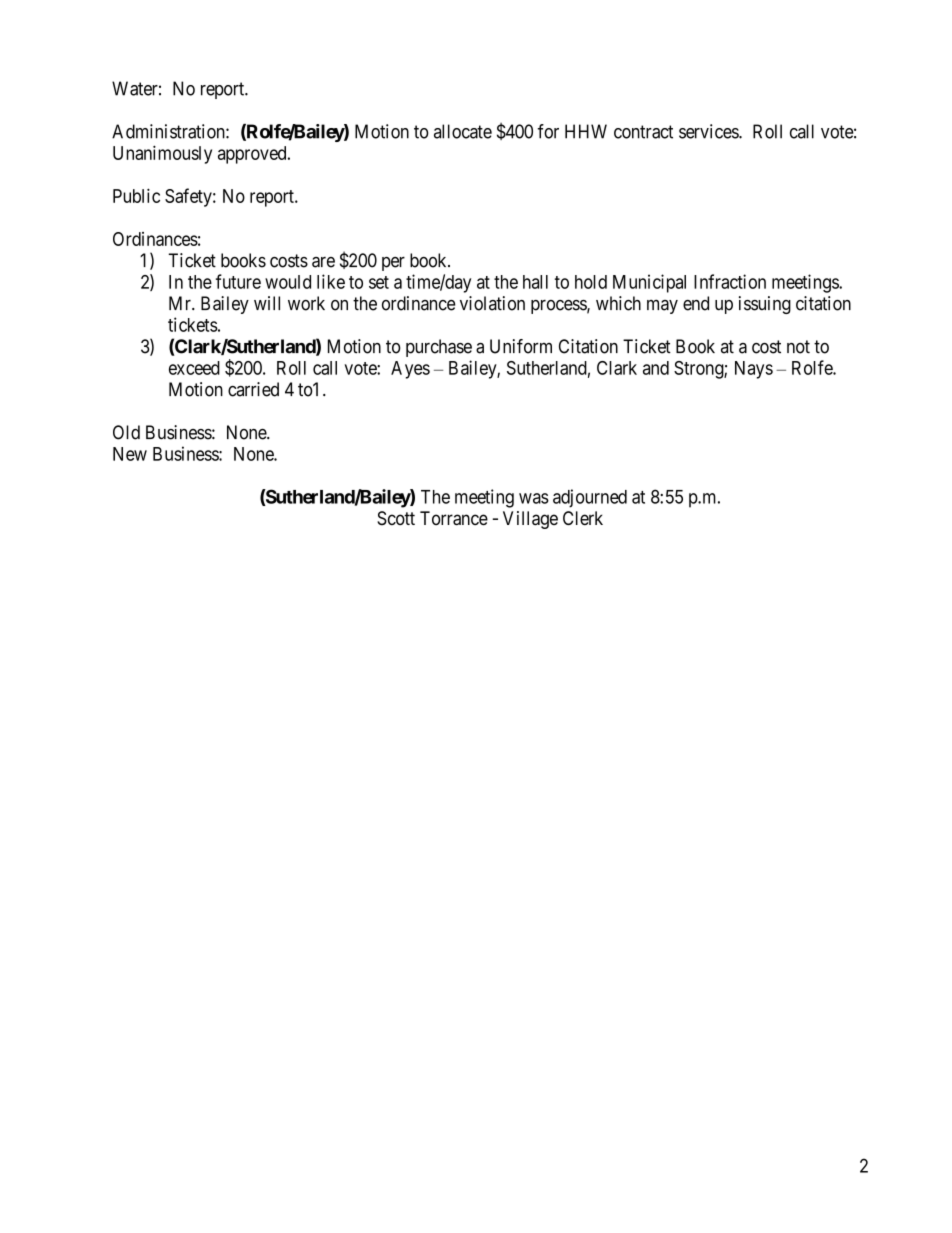 This document has height=1233, width=952. What do you see at coordinates (463, 131) in the document?
I see `allocate` at bounding box center [463, 131].
